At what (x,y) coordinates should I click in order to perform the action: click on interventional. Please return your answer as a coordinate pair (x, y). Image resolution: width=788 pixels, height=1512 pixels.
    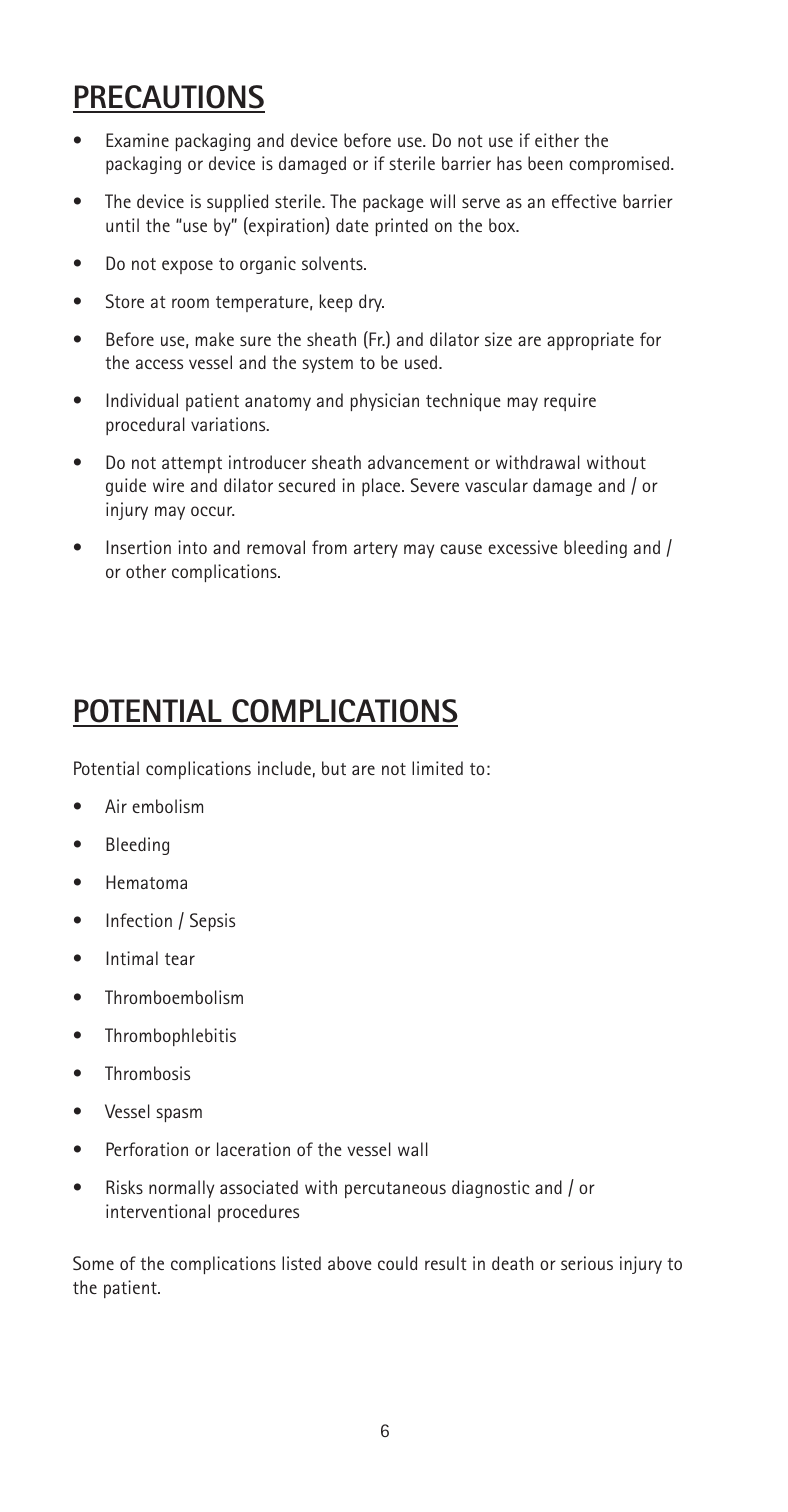
    Looking at the image, I should click on (158, 1211).
